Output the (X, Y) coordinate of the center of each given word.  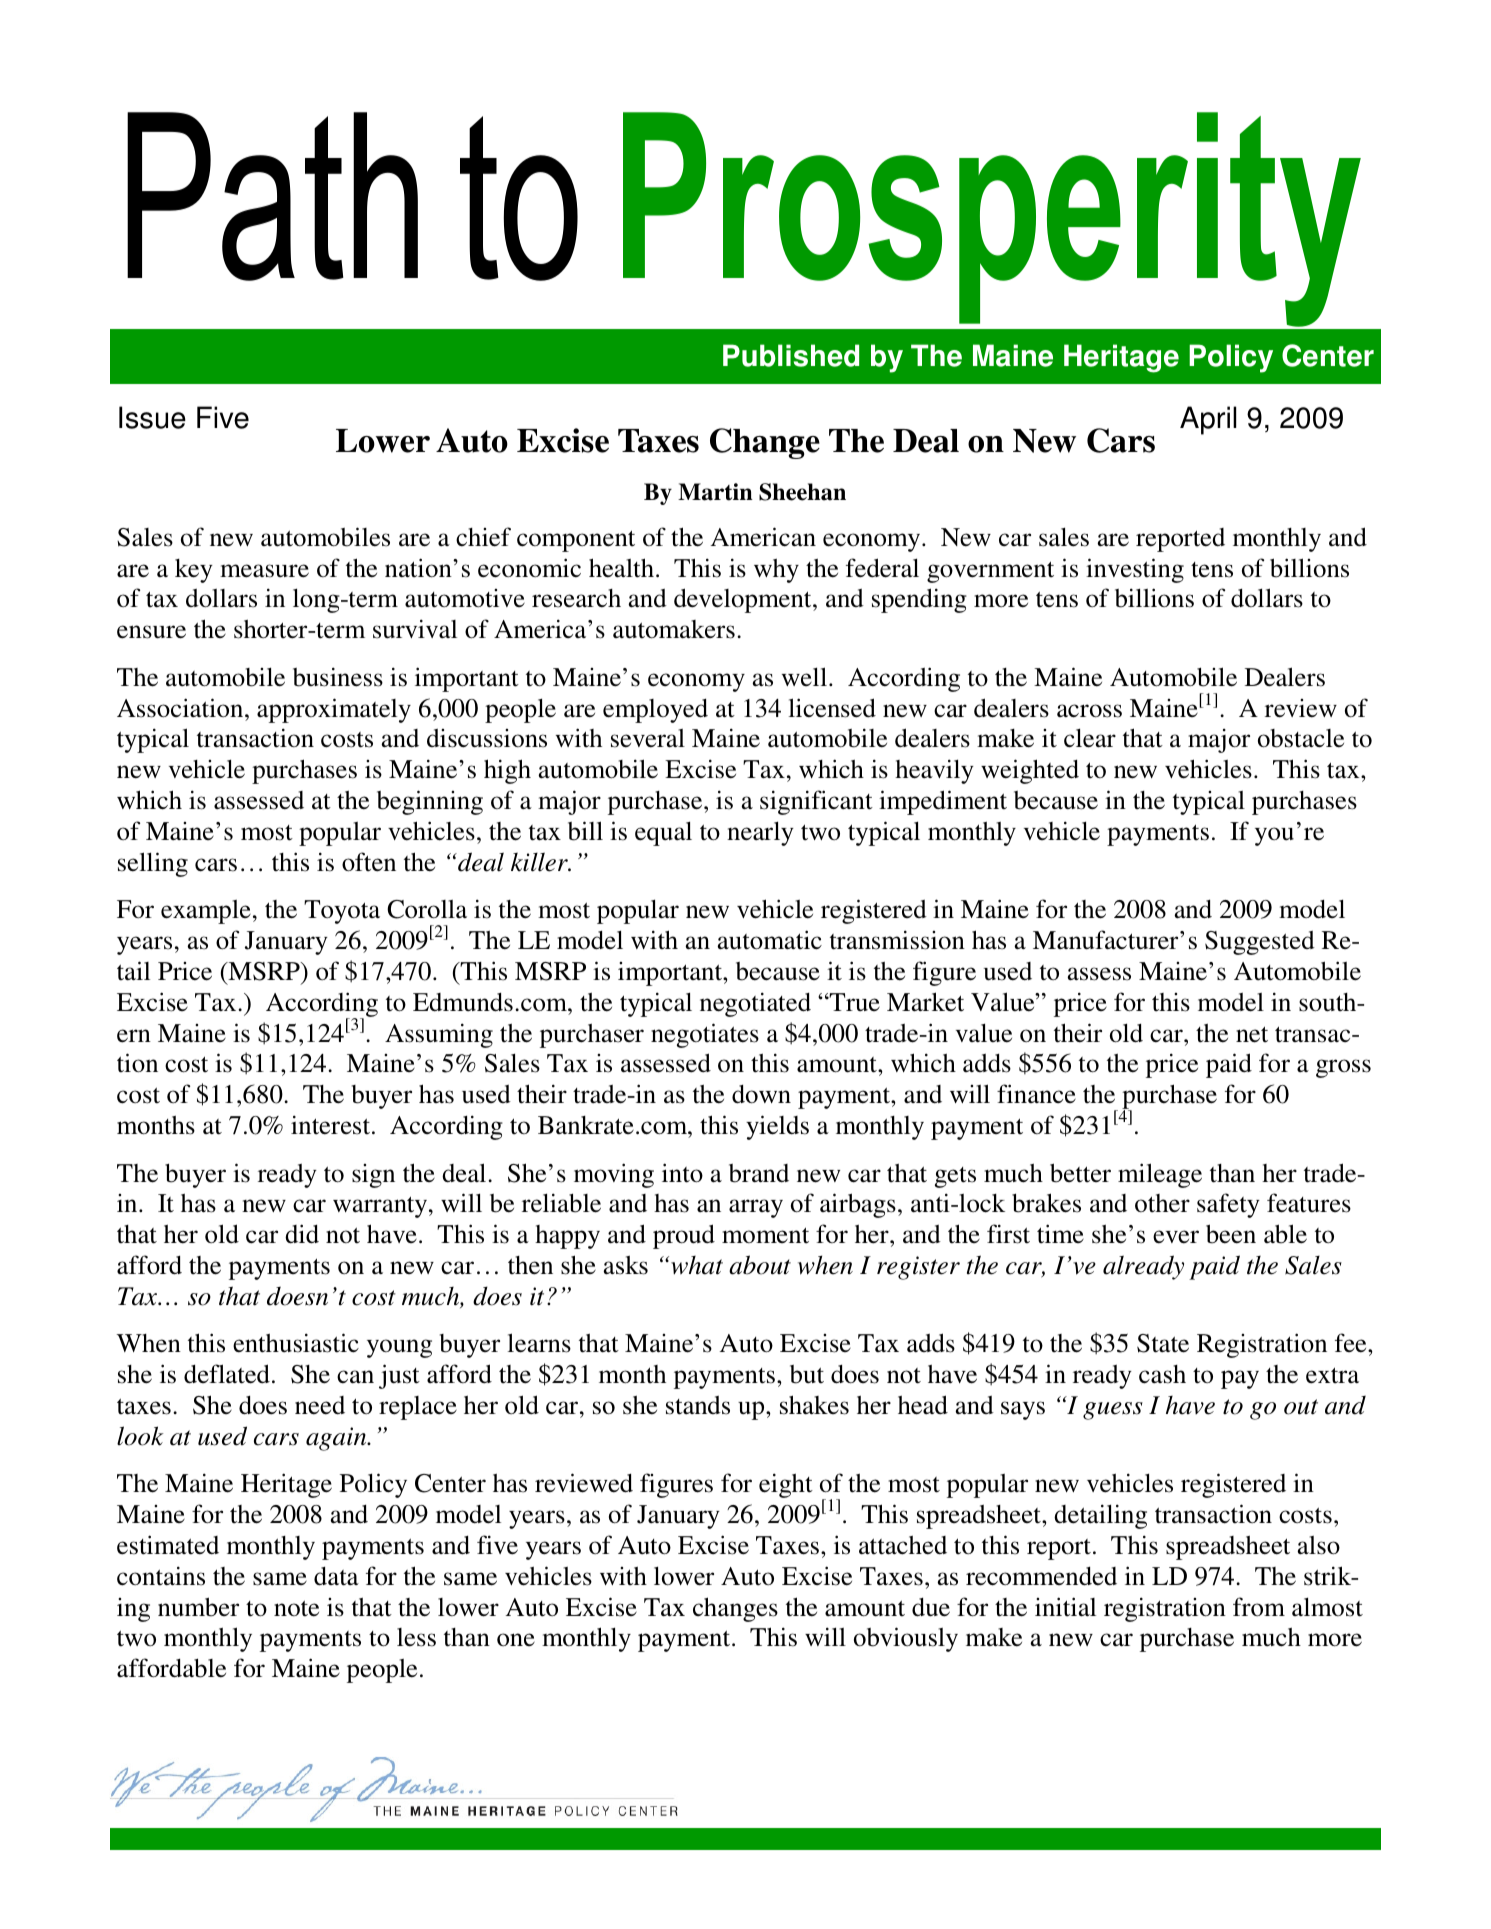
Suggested (1260, 943)
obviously (906, 1639)
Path (272, 196)
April (1208, 420)
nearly (760, 833)
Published (791, 355)
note (296, 1608)
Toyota (342, 912)
